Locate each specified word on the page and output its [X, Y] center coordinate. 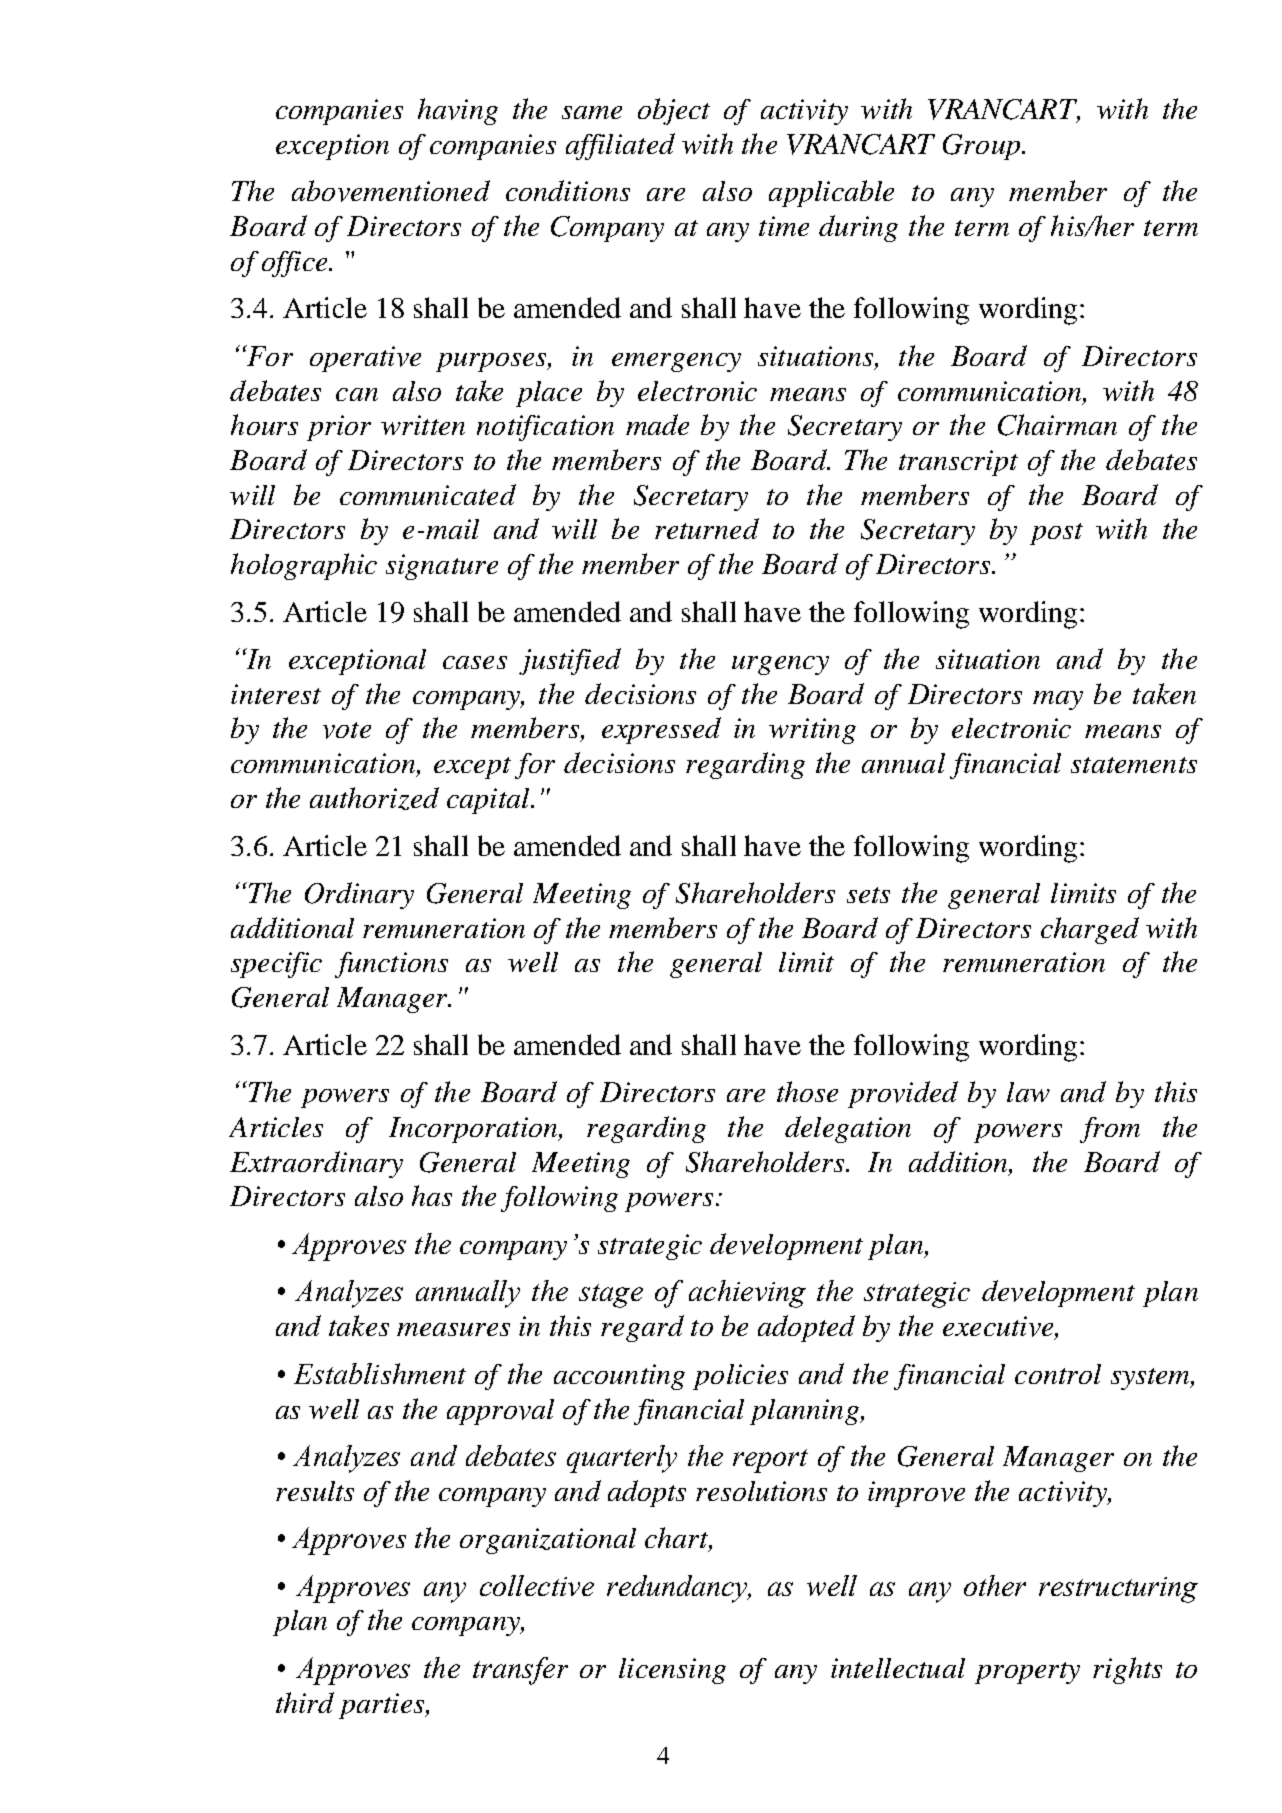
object [674, 111]
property [1027, 1673]
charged [1090, 930]
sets [868, 895]
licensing [672, 1671]
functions [391, 965]
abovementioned [391, 191]
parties [382, 1706]
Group [981, 147]
